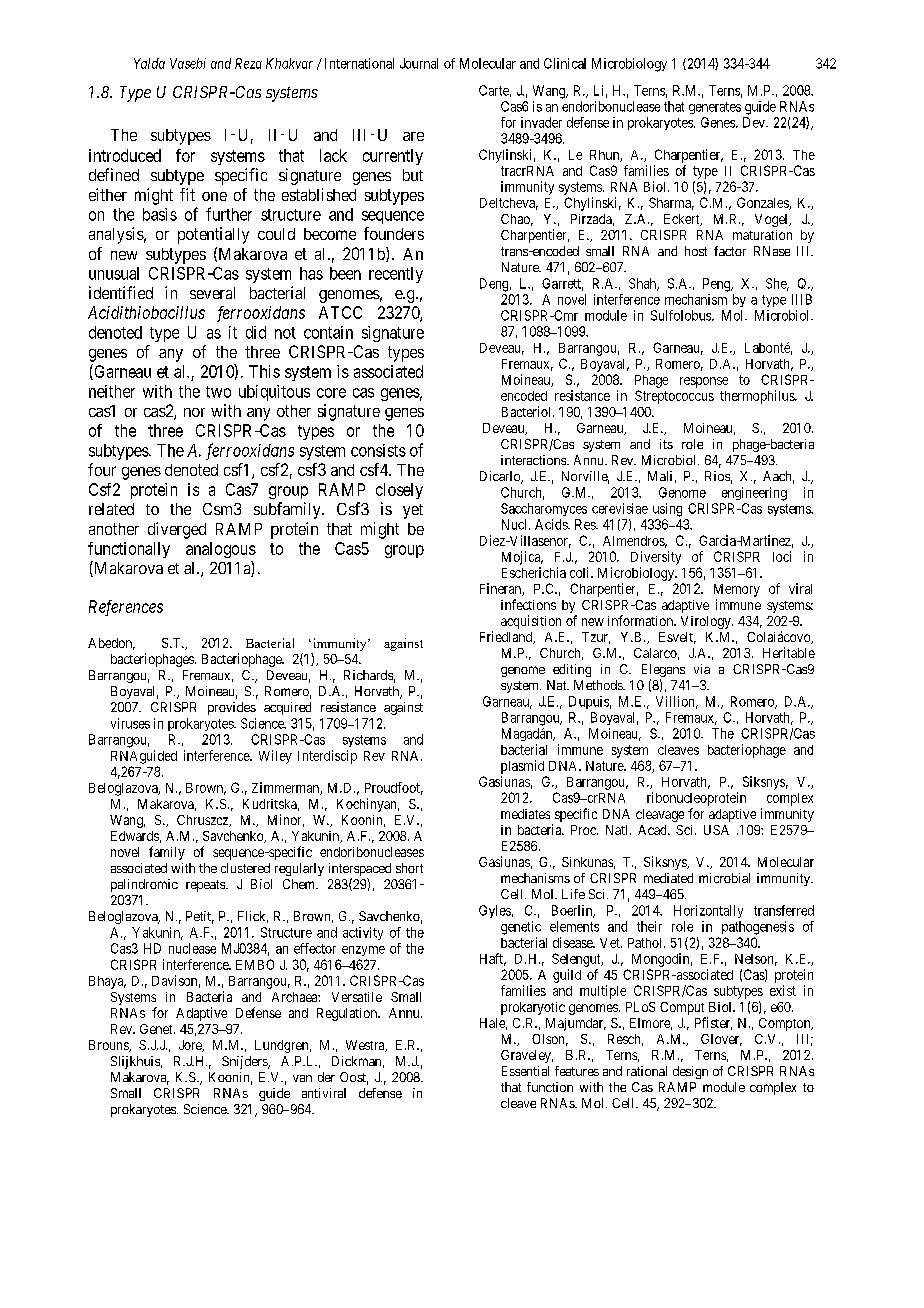 Image resolution: width=924 pixels, height=1308 pixels. What do you see at coordinates (704, 382) in the image?
I see `response` at bounding box center [704, 382].
